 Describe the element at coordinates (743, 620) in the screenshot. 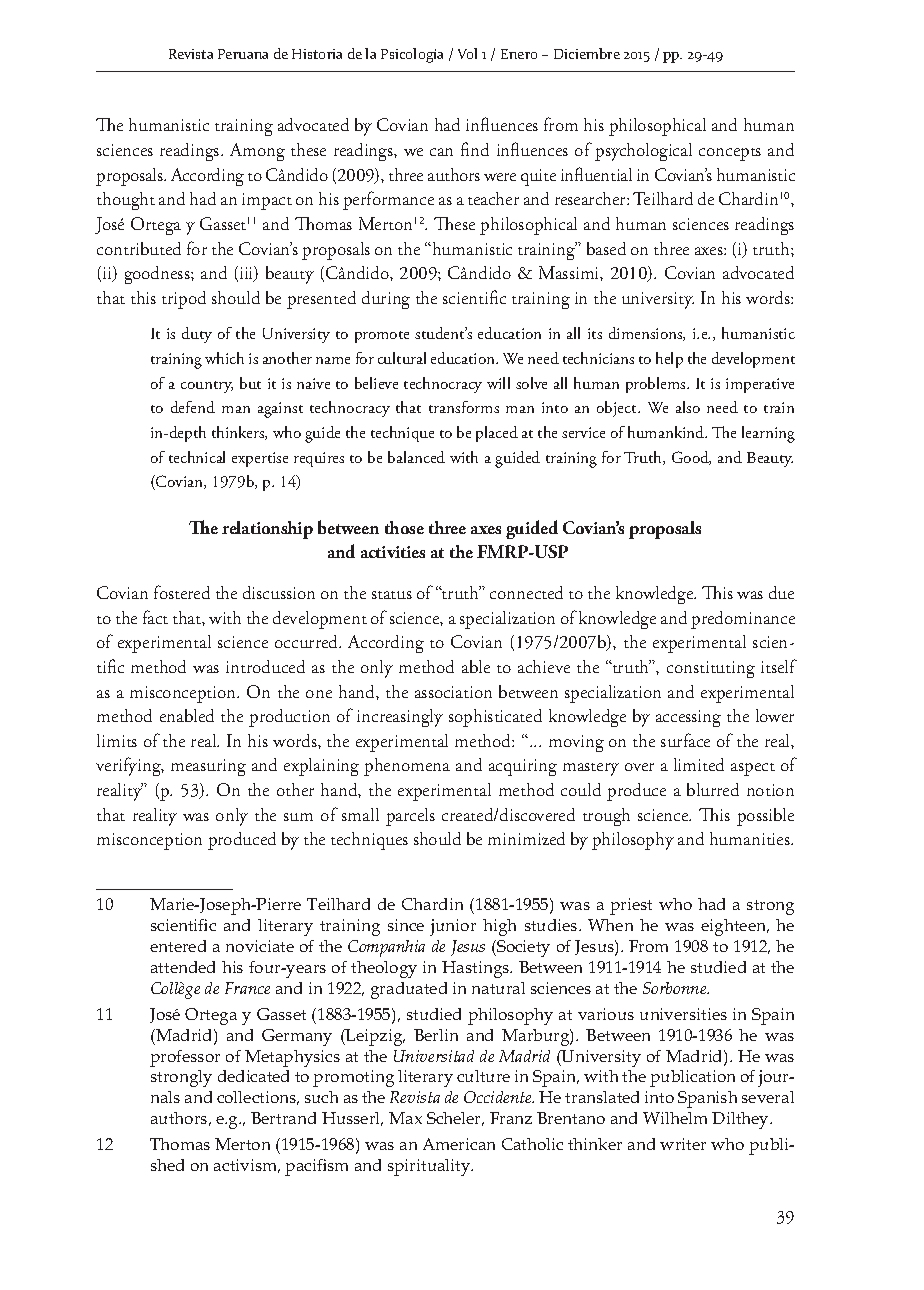

I see `predominance` at that location.
